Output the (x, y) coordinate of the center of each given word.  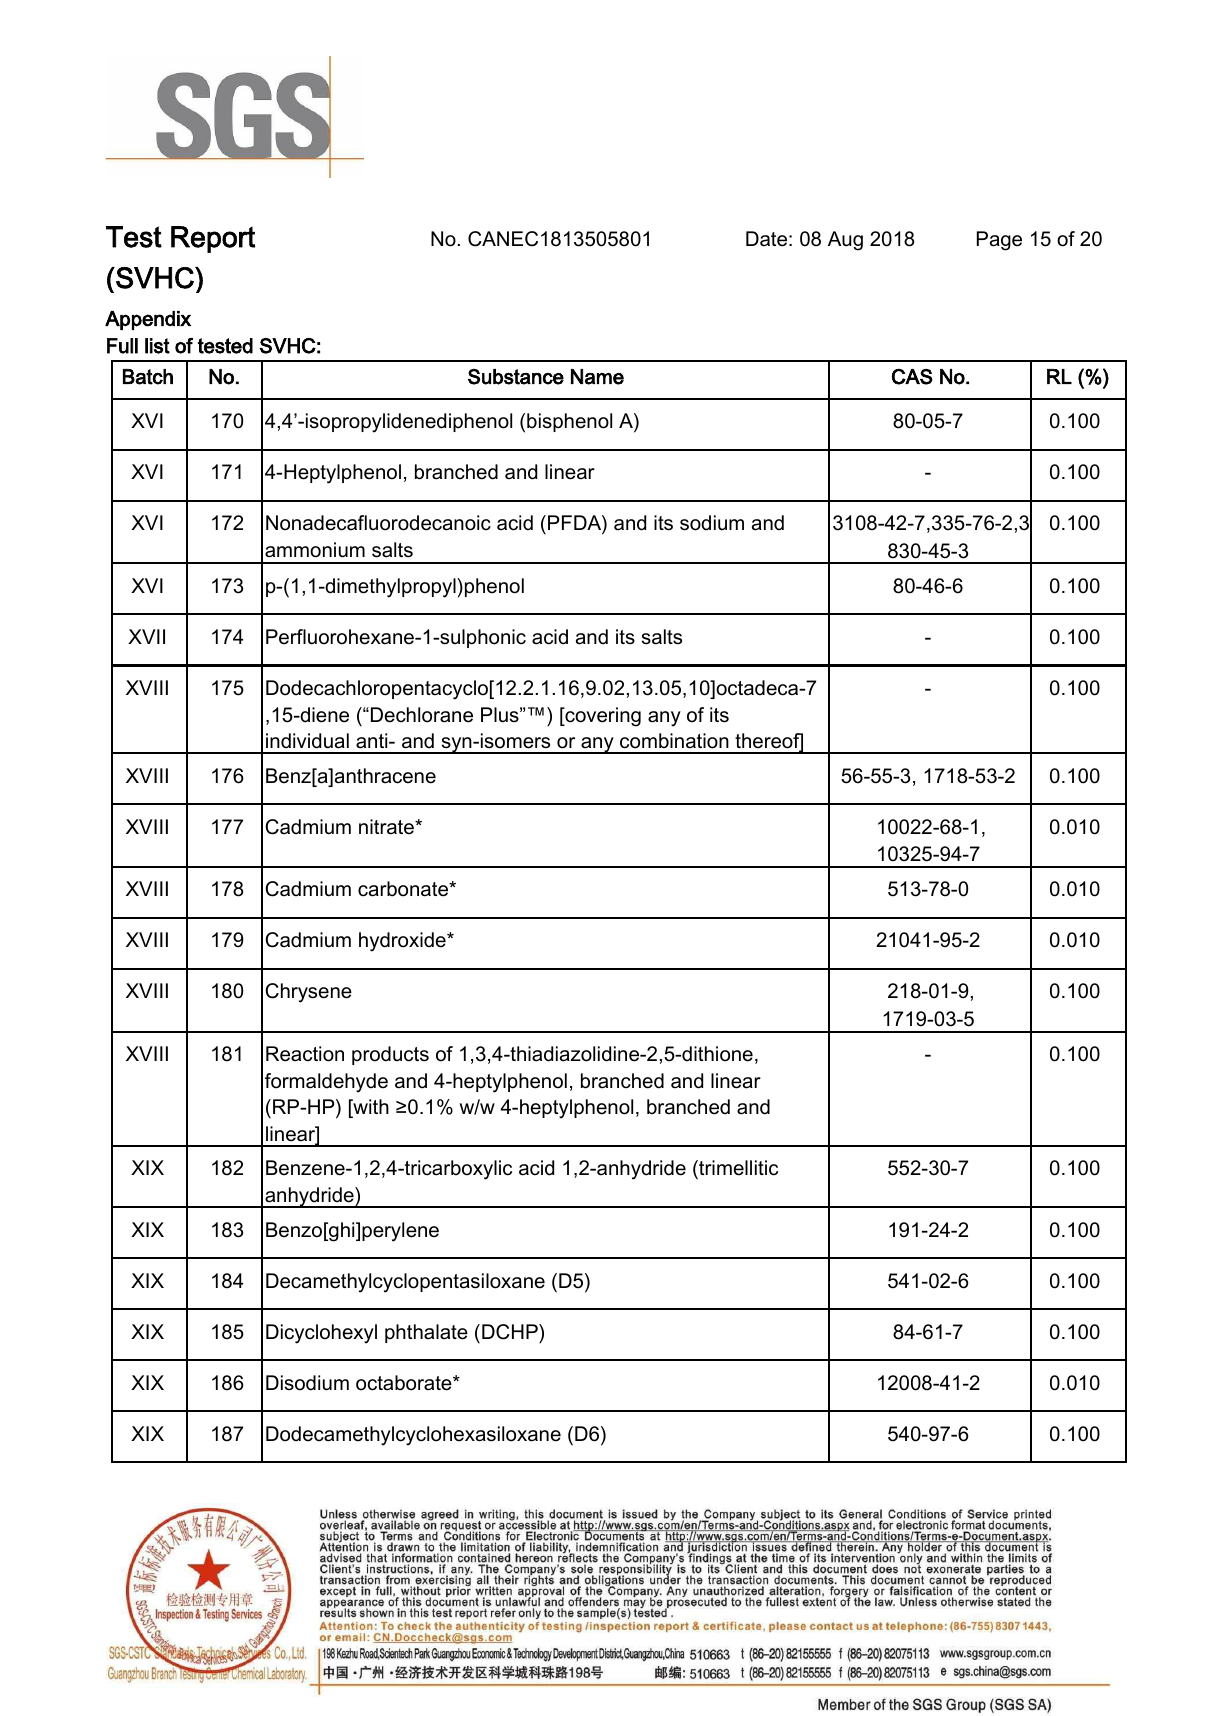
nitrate (387, 827)
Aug (845, 241)
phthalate (426, 1333)
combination (674, 741)
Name (597, 377)
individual (307, 741)
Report (213, 239)
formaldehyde (326, 1083)
